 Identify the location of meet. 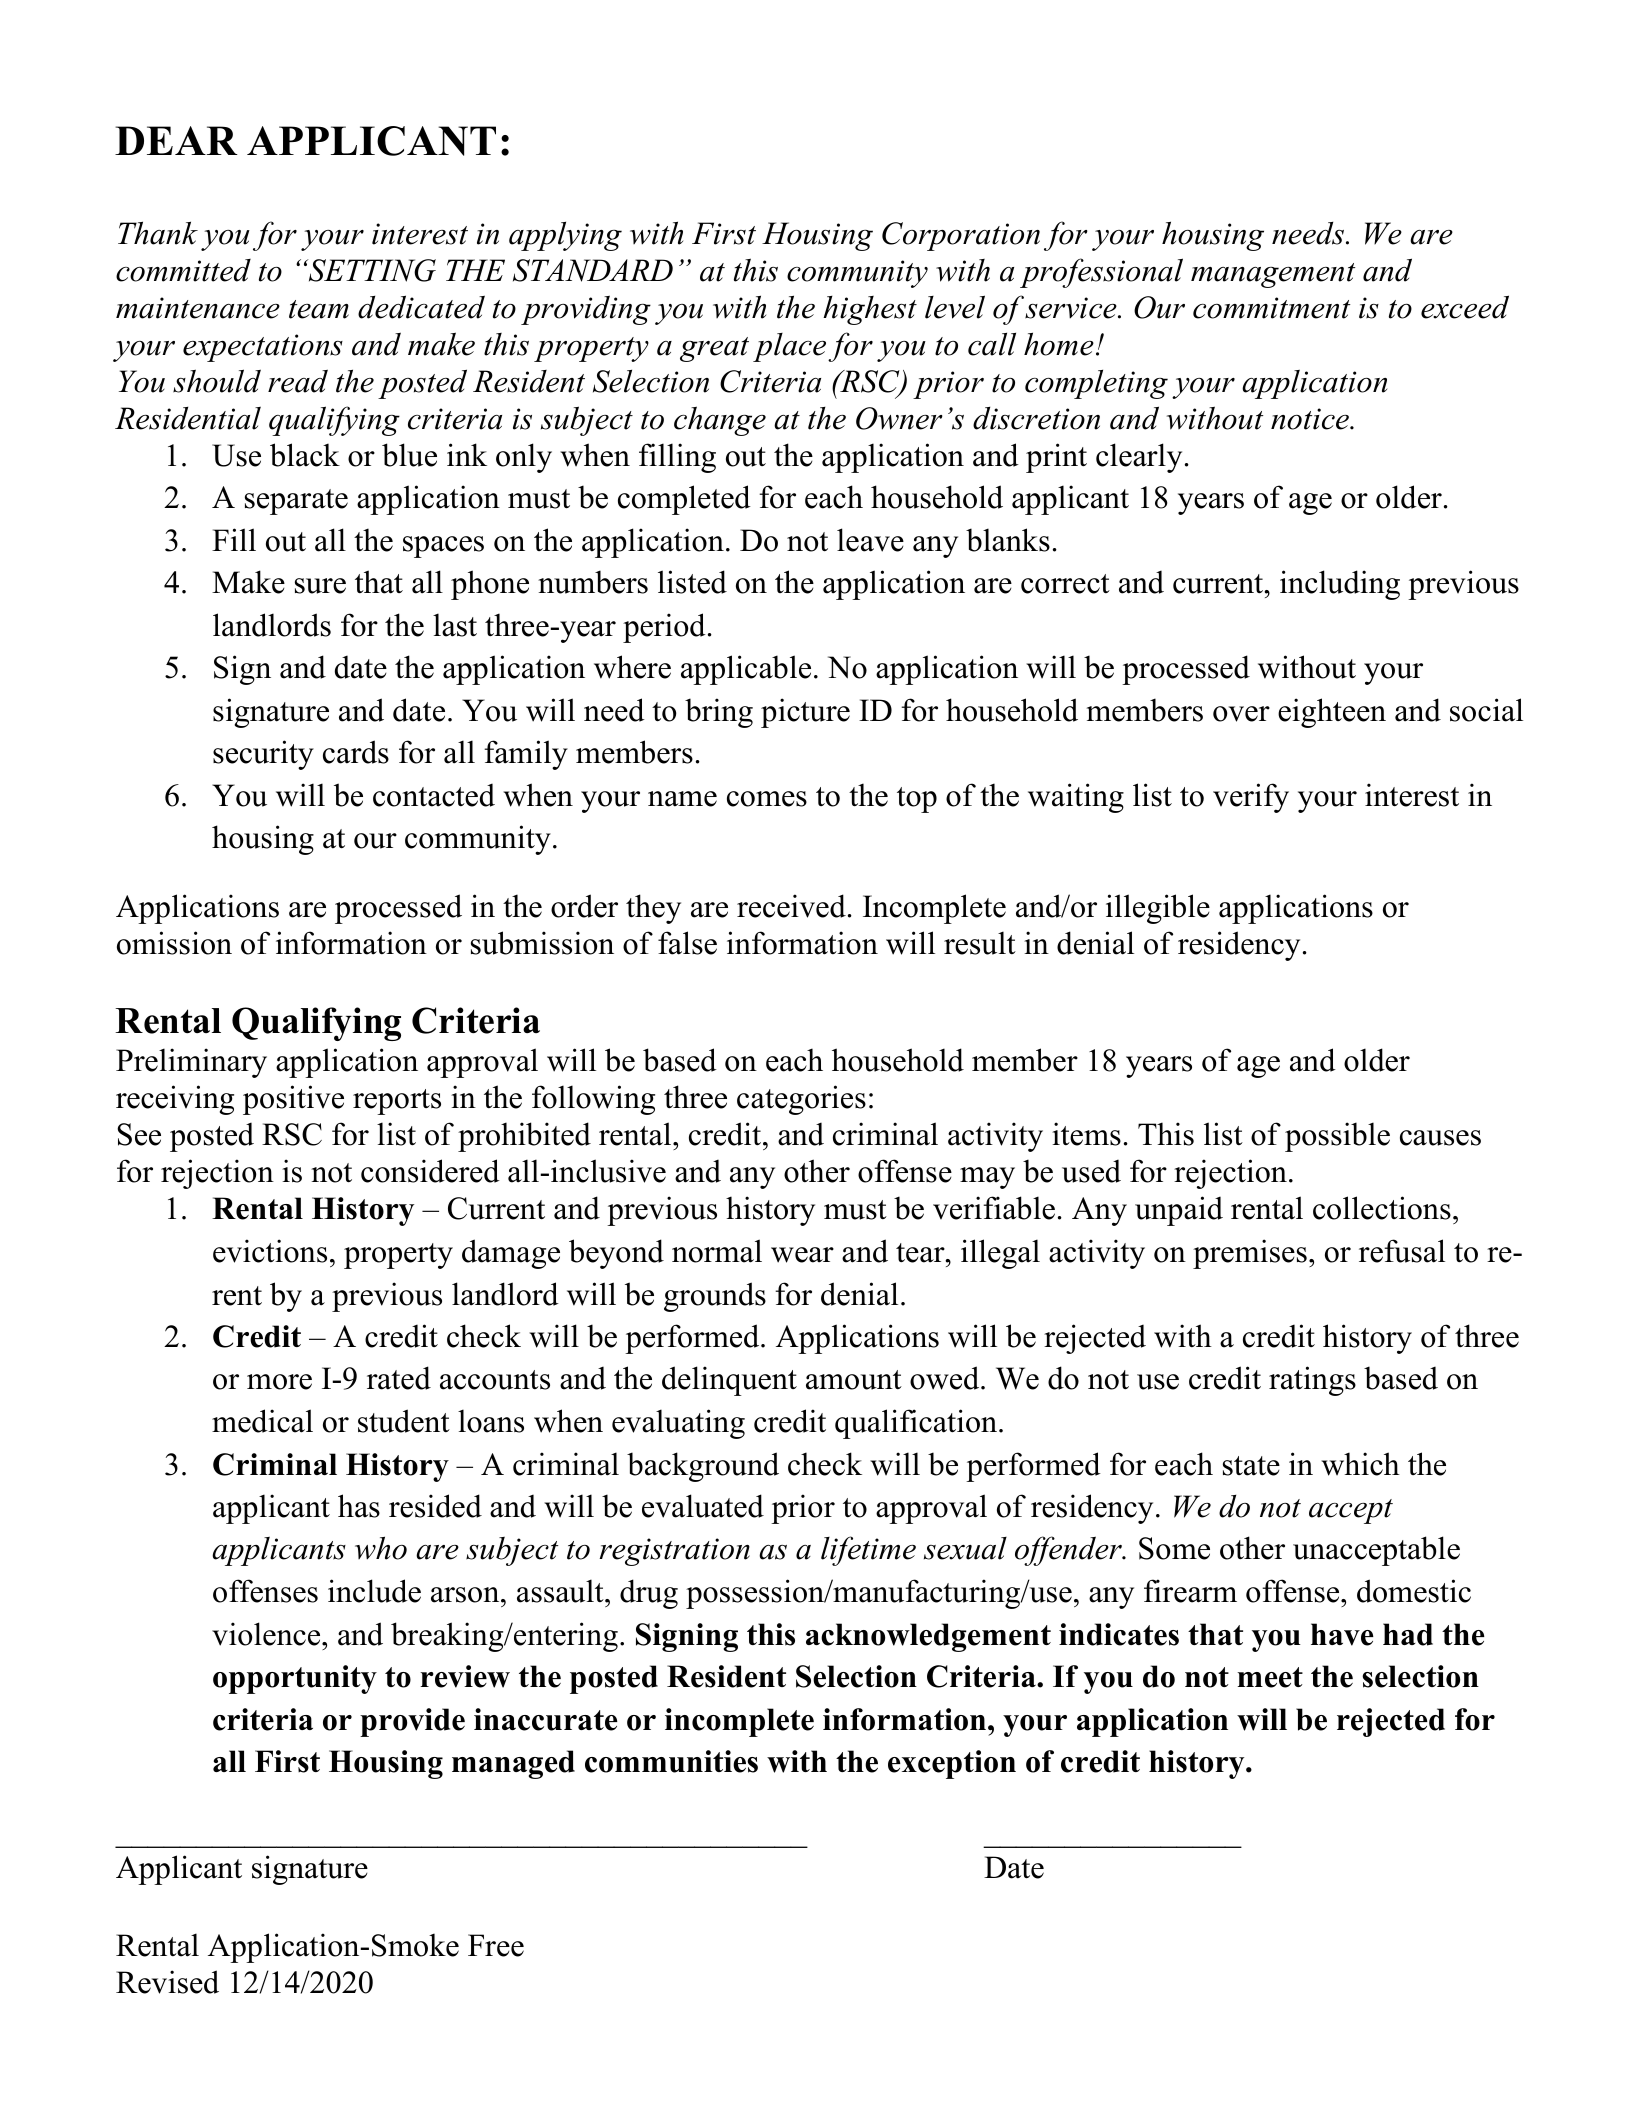
(1270, 1677).
